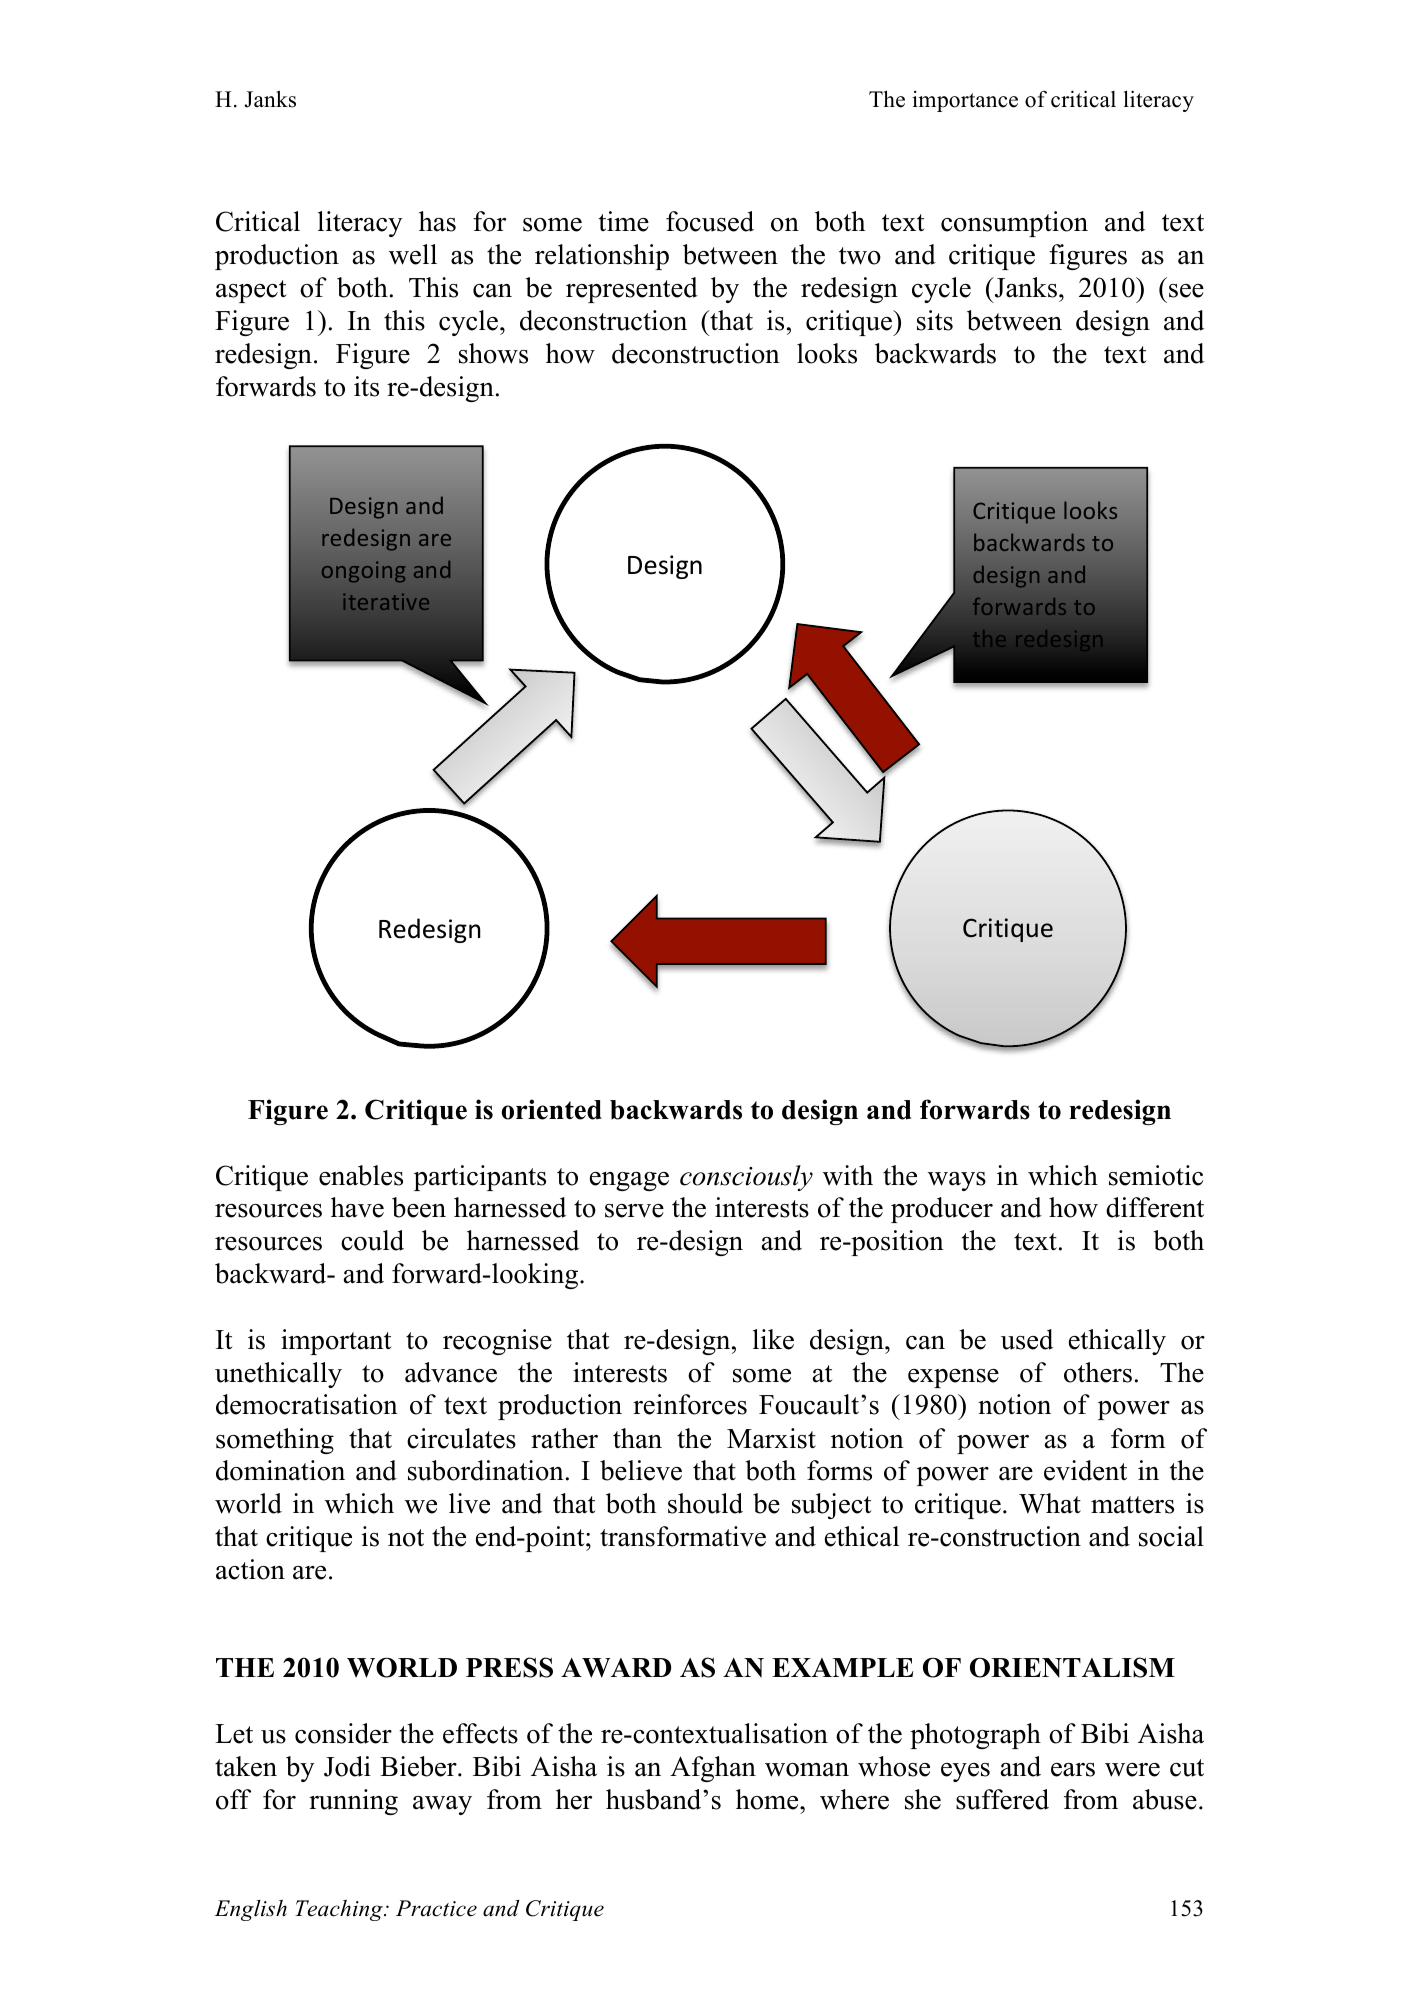 The width and height of the screenshot is (1418, 2005). Describe the element at coordinates (336, 1342) in the screenshot. I see `important` at that location.
